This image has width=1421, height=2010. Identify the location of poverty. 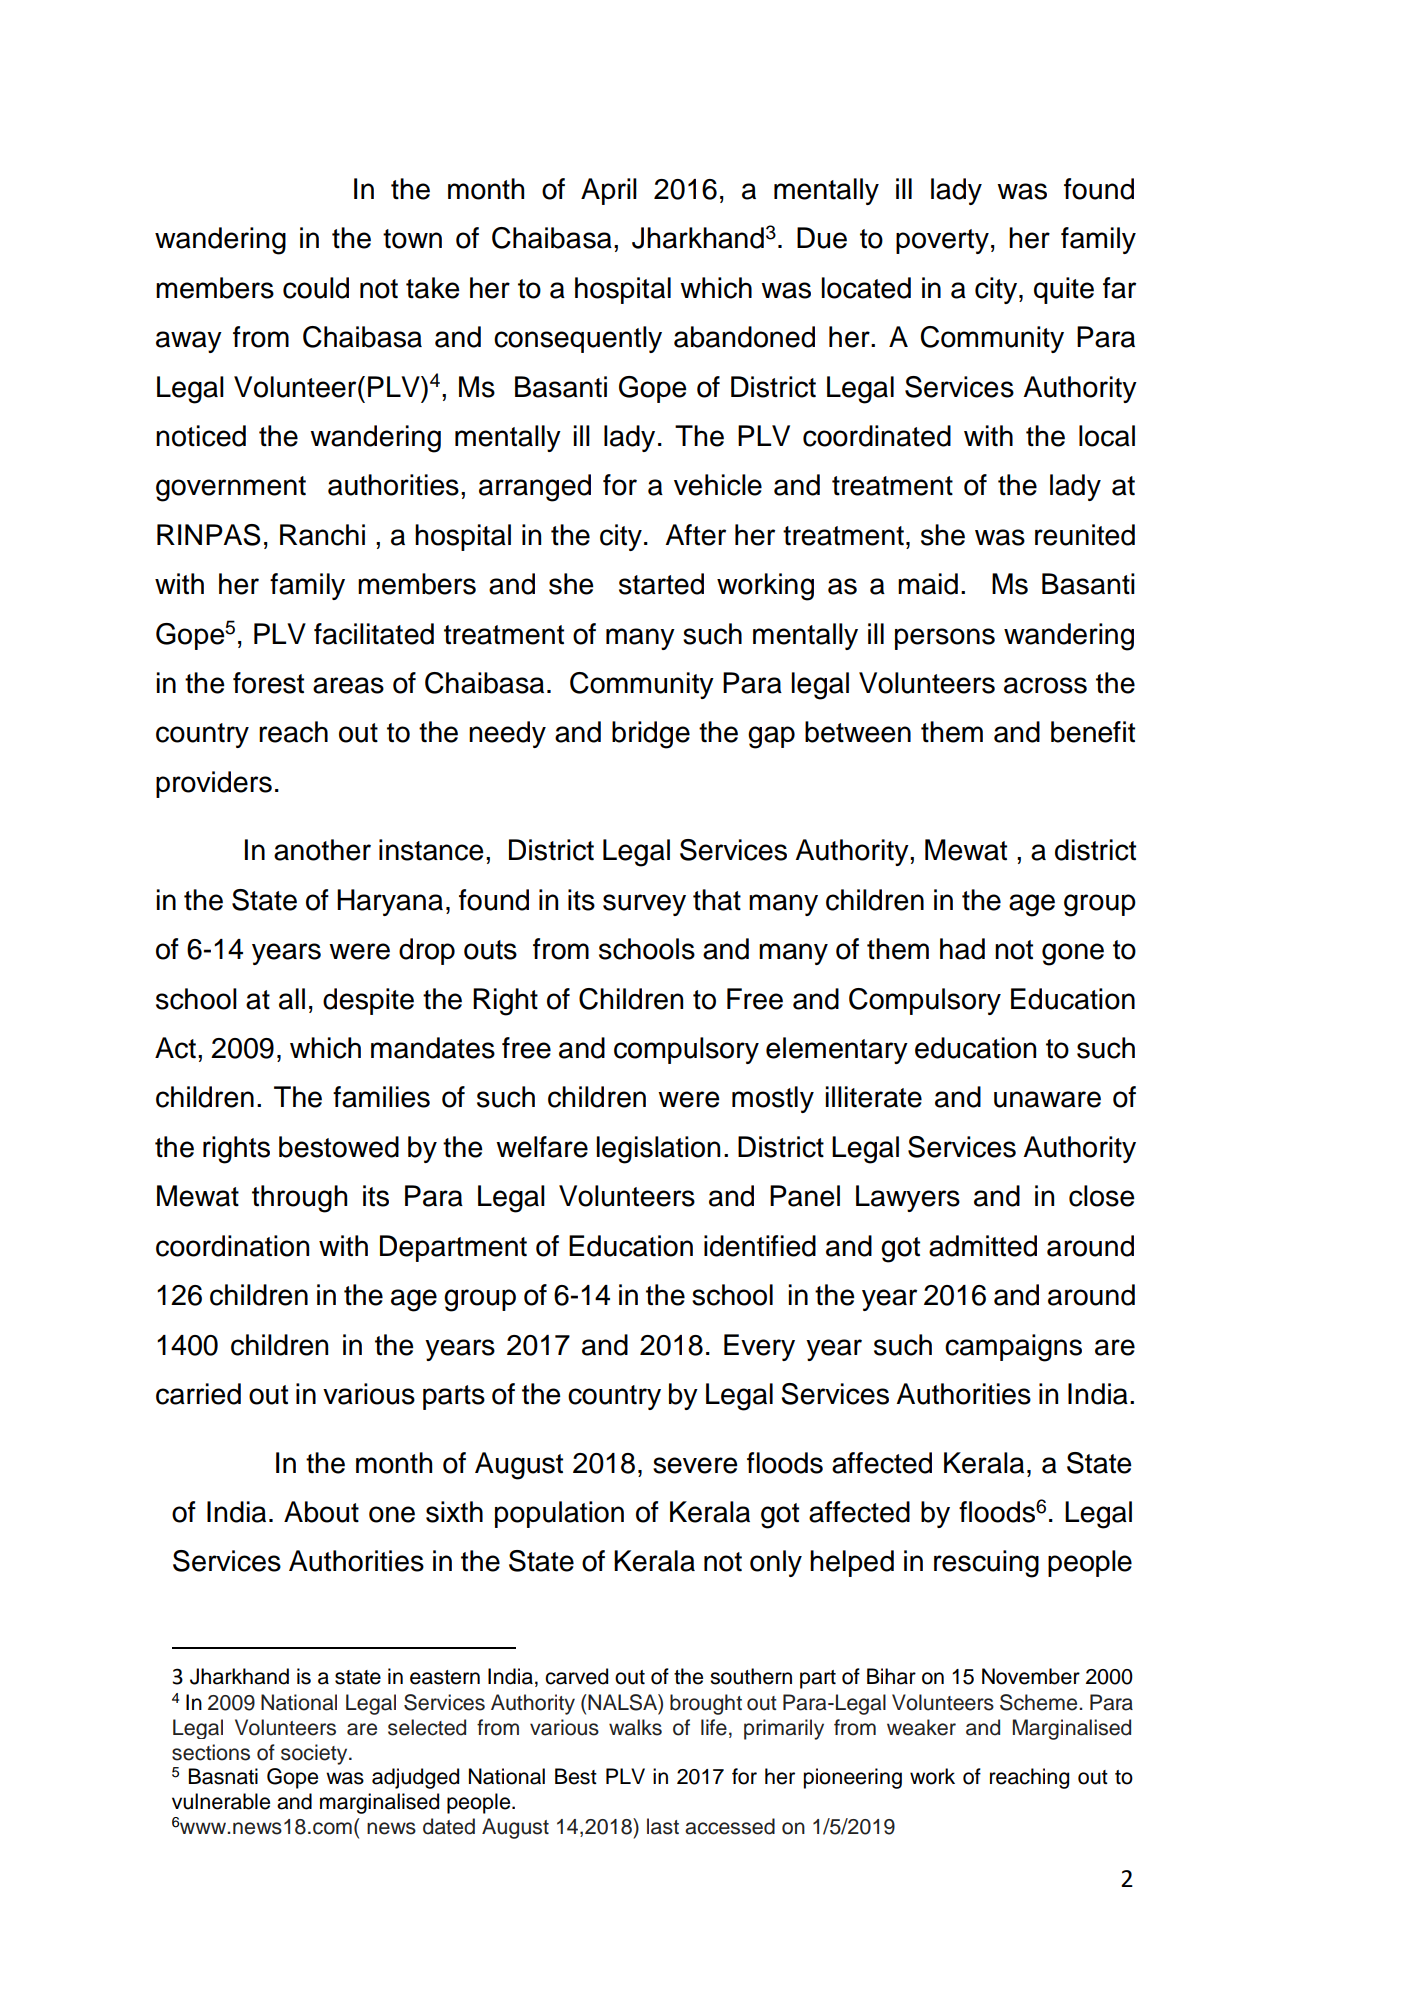
(942, 241).
